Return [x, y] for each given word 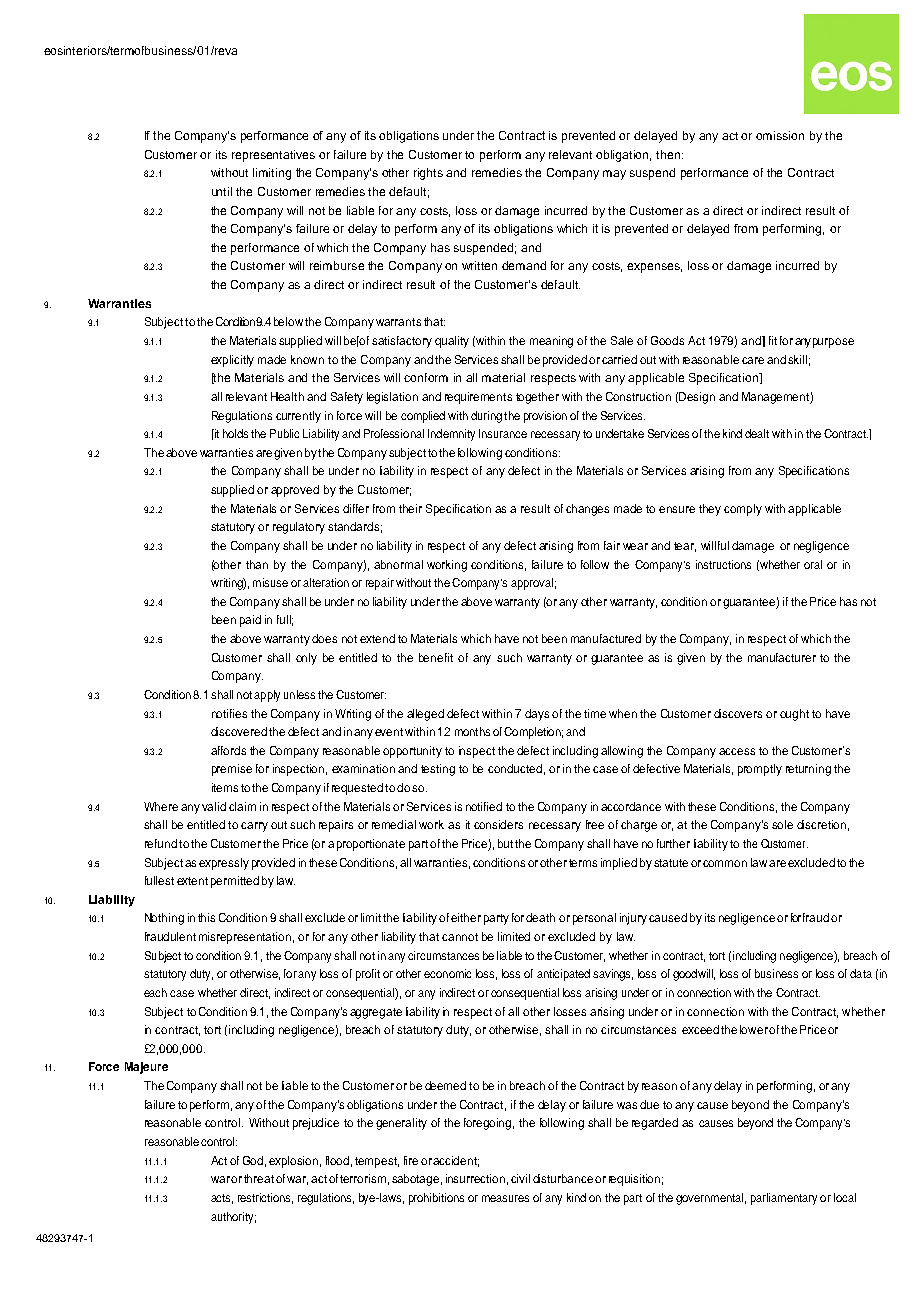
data [861, 973]
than [257, 564]
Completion [532, 733]
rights [428, 174]
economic [447, 973]
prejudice [316, 1124]
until [222, 191]
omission [780, 135]
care [753, 360]
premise [232, 770]
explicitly [232, 361]
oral [813, 564]
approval [532, 584]
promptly [760, 770]
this [206, 917]
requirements [478, 398]
